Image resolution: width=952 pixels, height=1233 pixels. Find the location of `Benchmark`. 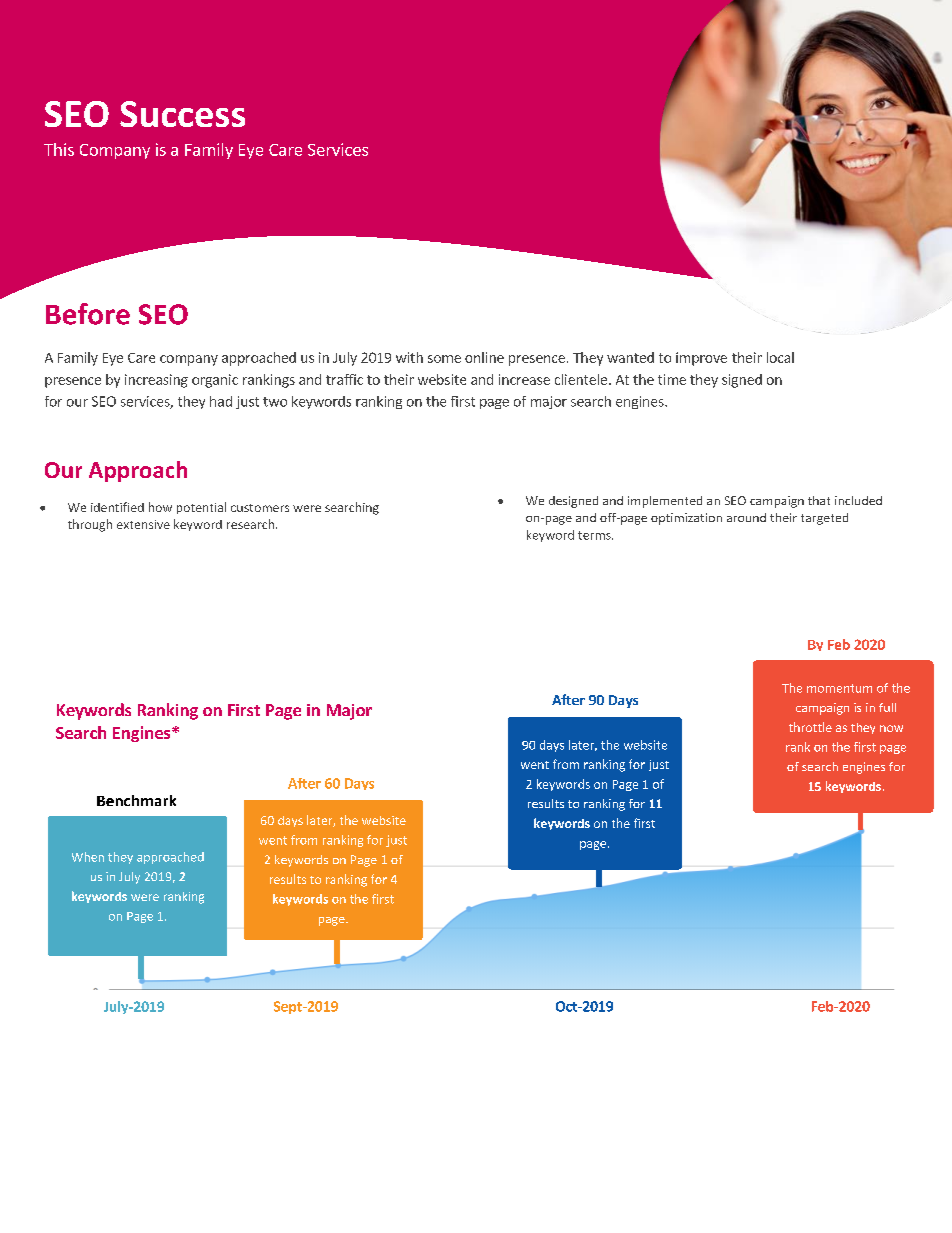

Benchmark is located at coordinates (136, 800).
